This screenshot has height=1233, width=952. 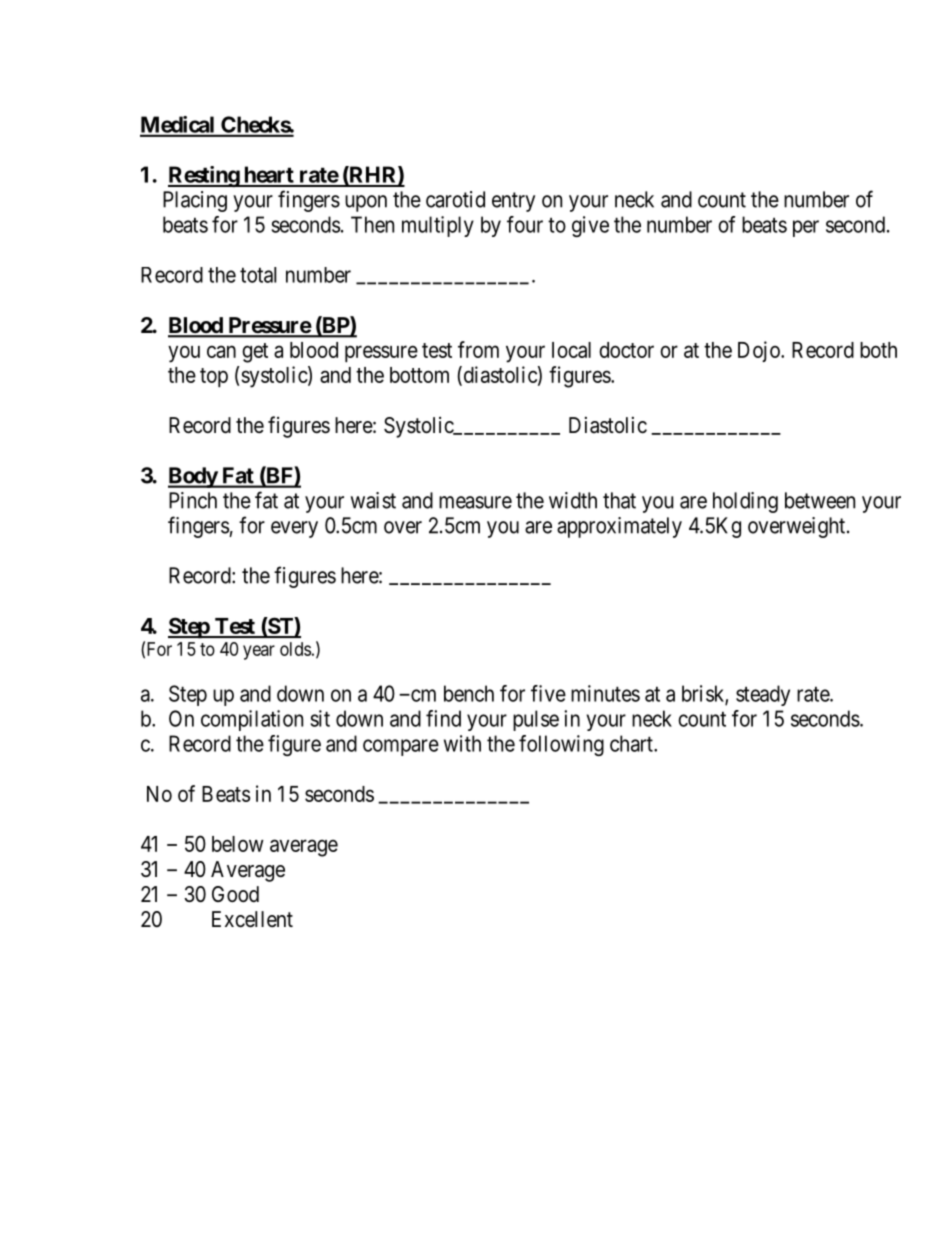 I want to click on steady, so click(x=763, y=695).
